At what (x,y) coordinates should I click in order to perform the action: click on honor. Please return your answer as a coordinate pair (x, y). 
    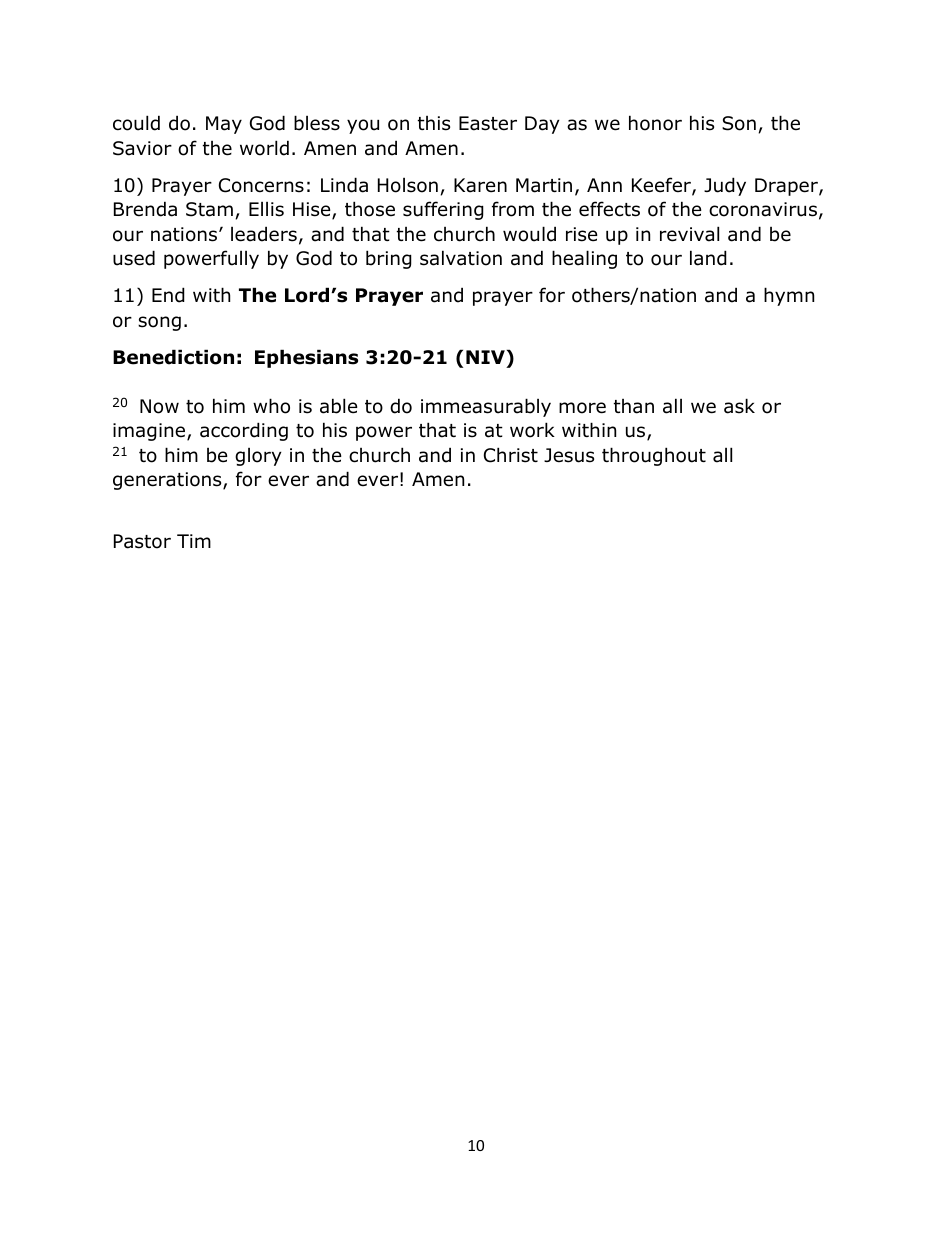
    Looking at the image, I should click on (655, 123).
